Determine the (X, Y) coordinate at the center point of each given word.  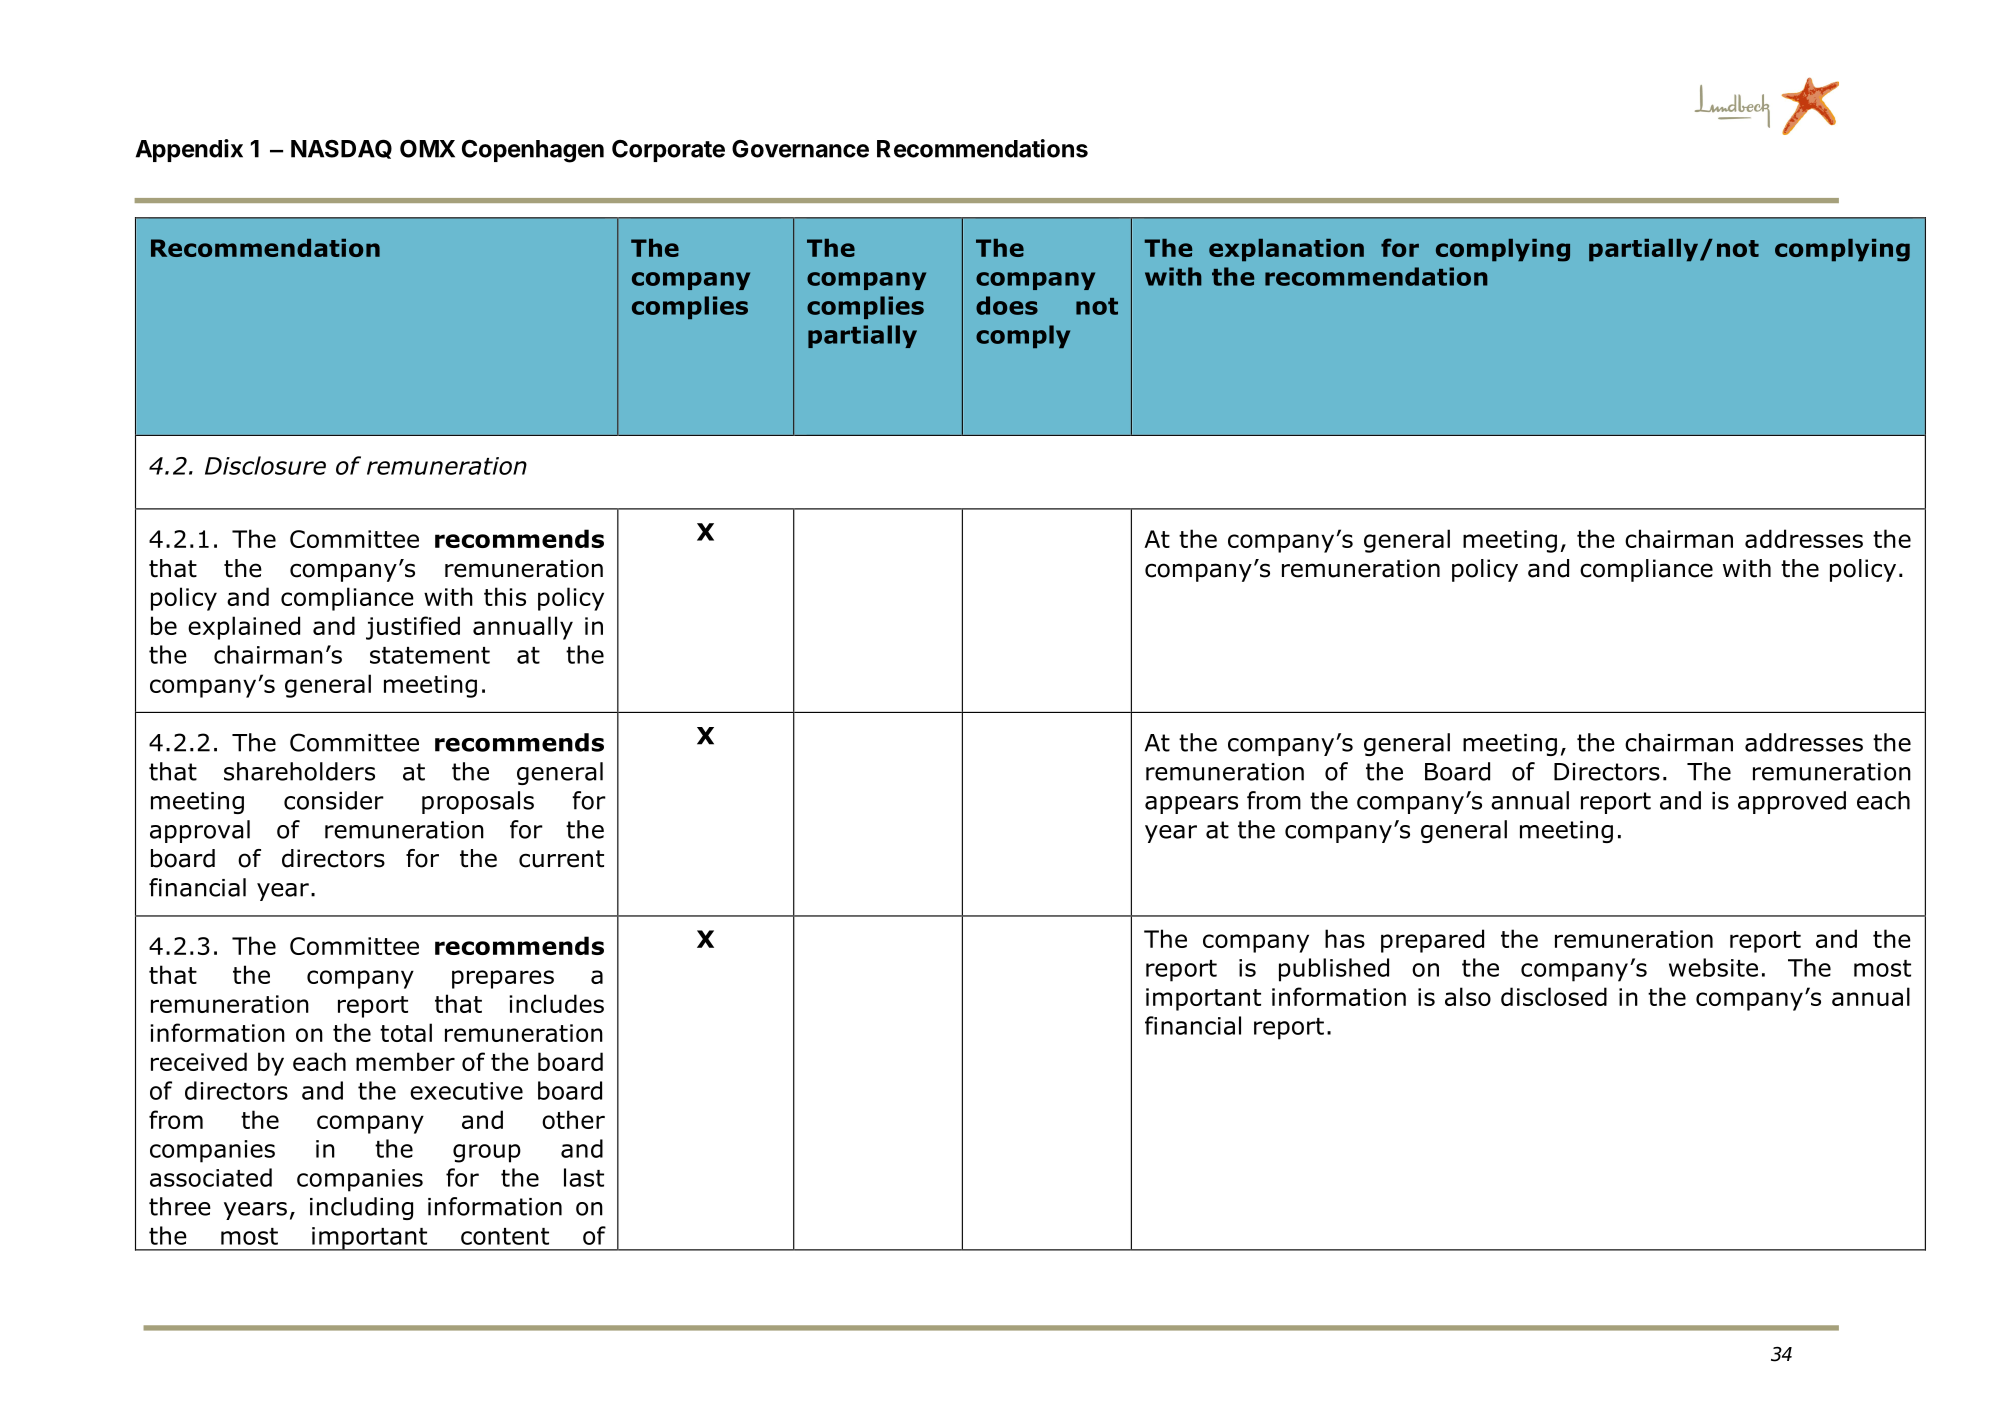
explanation (1286, 250)
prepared (1432, 941)
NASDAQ (341, 149)
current (561, 859)
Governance (800, 148)
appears (1191, 805)
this (505, 596)
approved (1792, 802)
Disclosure (265, 465)
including (361, 1208)
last (584, 1177)
